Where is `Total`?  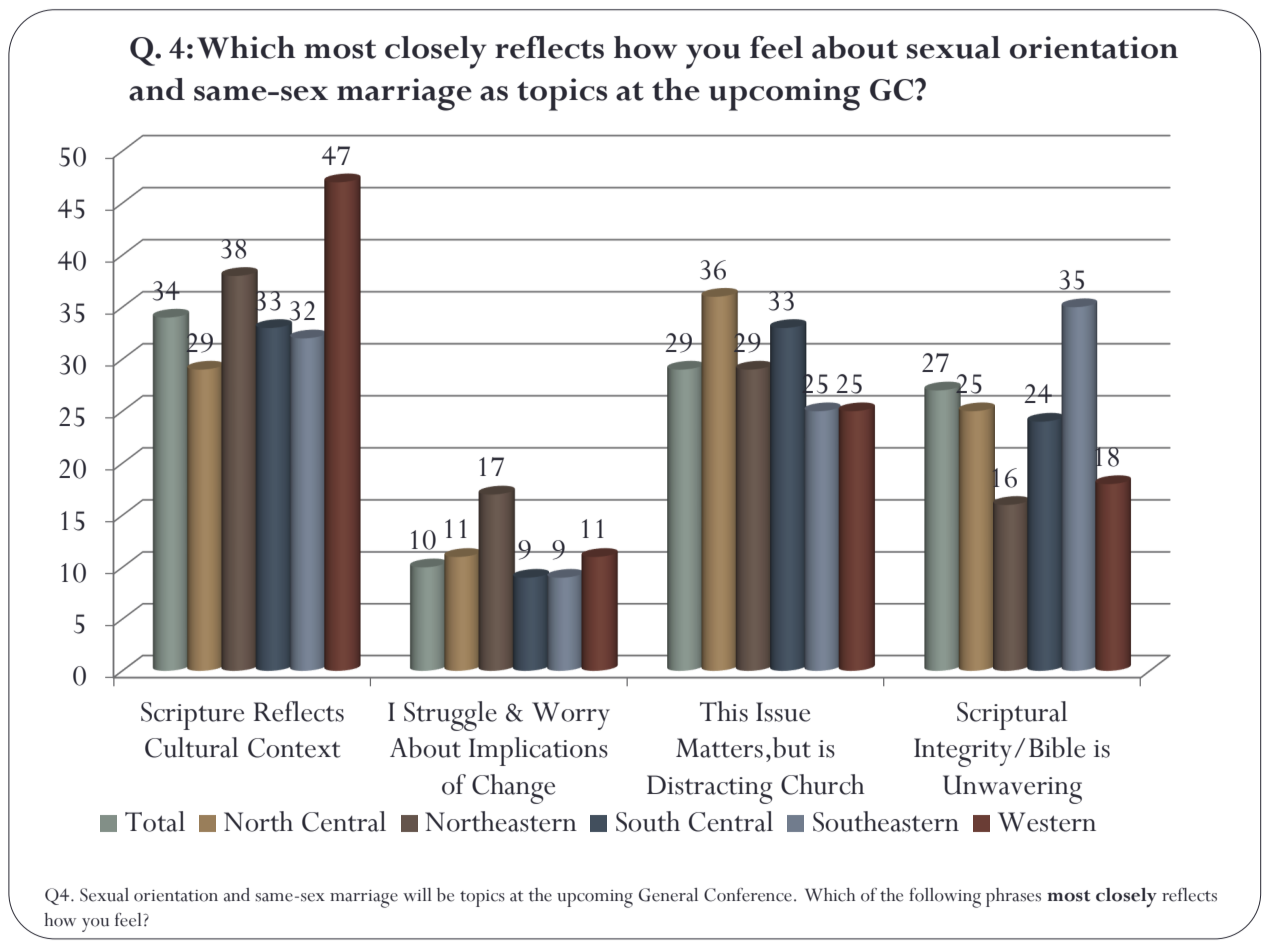
Total is located at coordinates (155, 821).
